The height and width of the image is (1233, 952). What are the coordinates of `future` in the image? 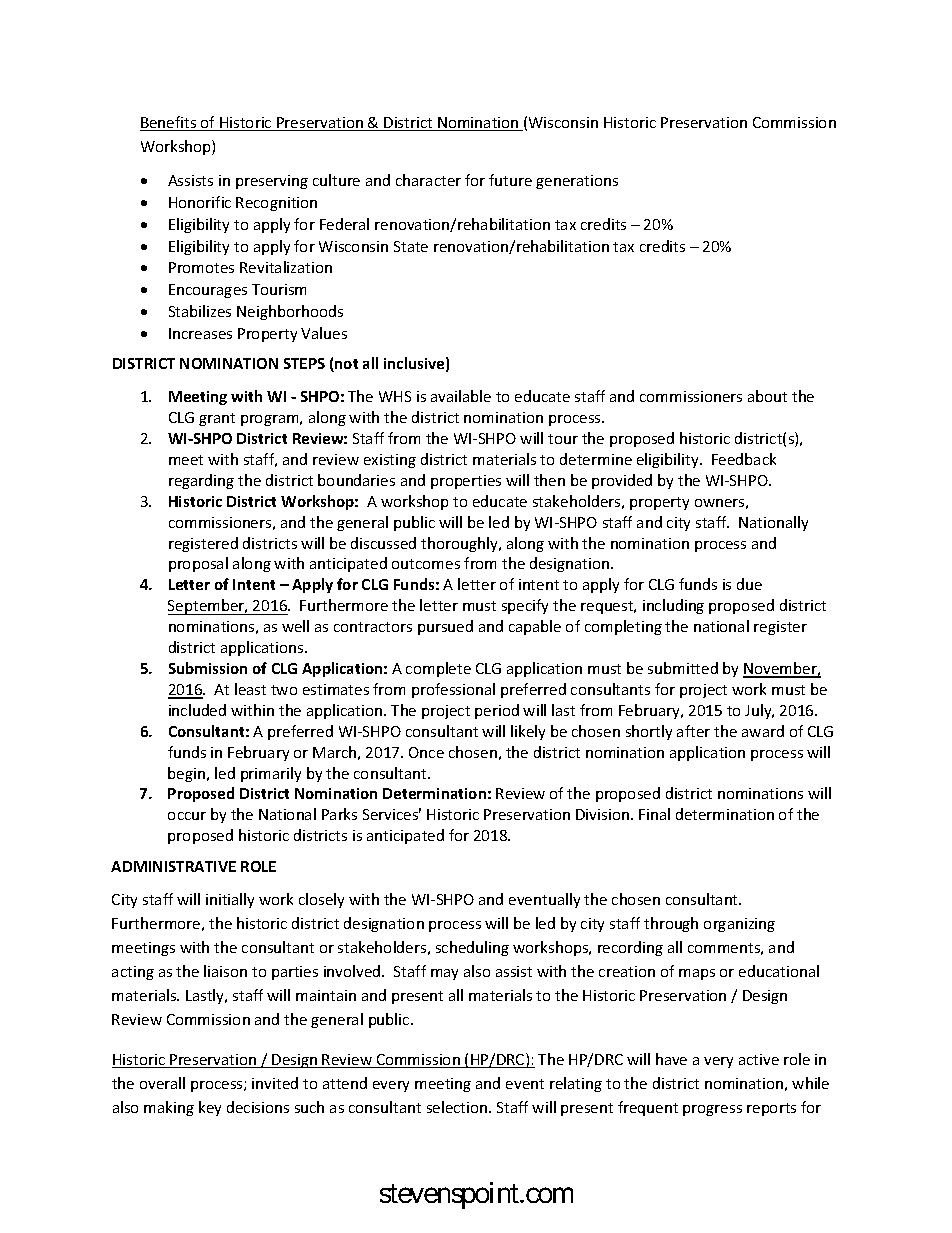 It's located at (510, 180).
